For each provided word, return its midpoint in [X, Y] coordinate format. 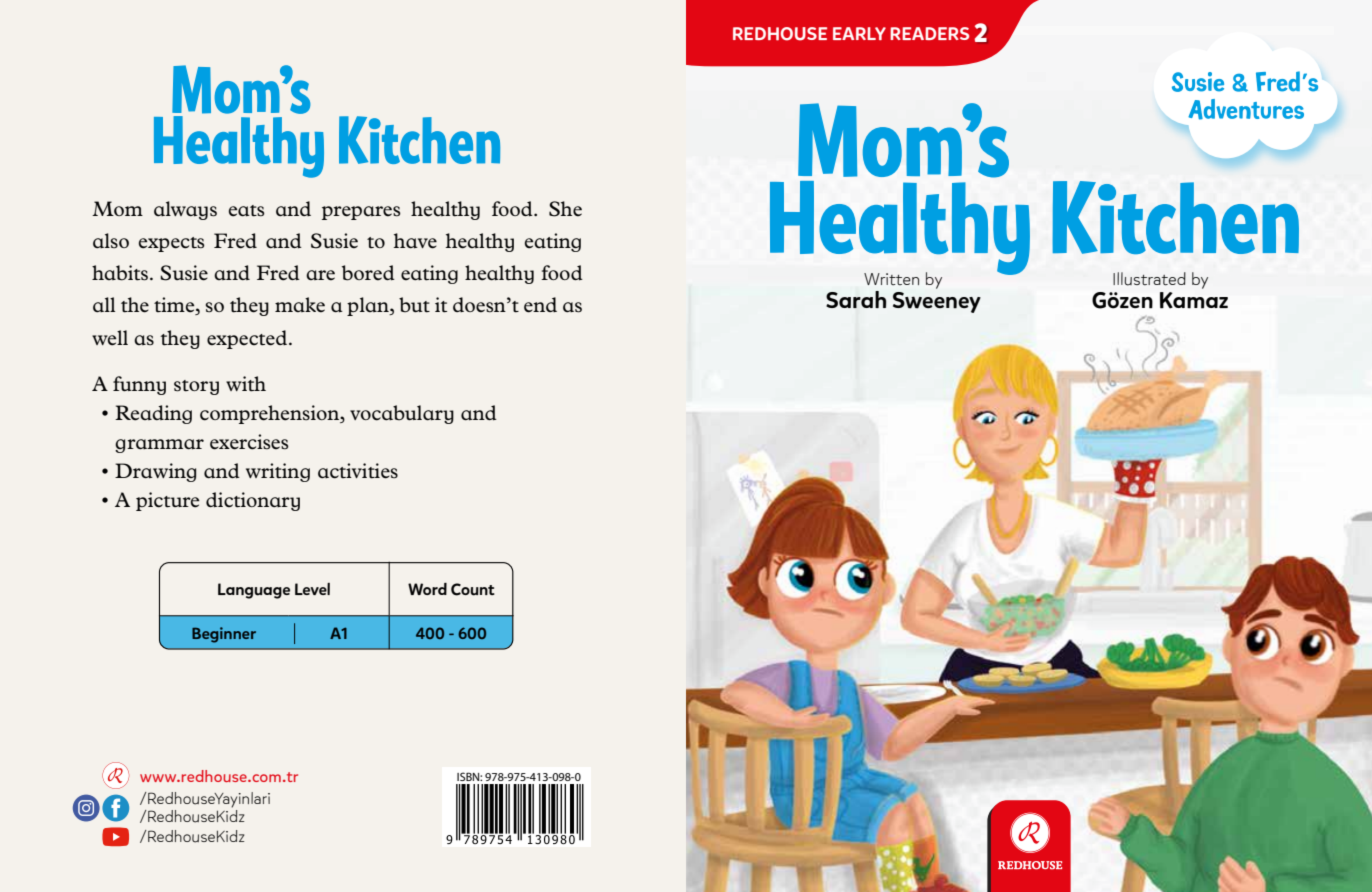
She [565, 209]
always [185, 210]
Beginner [224, 635]
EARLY [859, 33]
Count [473, 589]
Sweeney [937, 302]
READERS [929, 33]
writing [278, 472]
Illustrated [1149, 279]
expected [247, 339]
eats [246, 211]
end [540, 305]
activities [358, 471]
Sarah [856, 299]
